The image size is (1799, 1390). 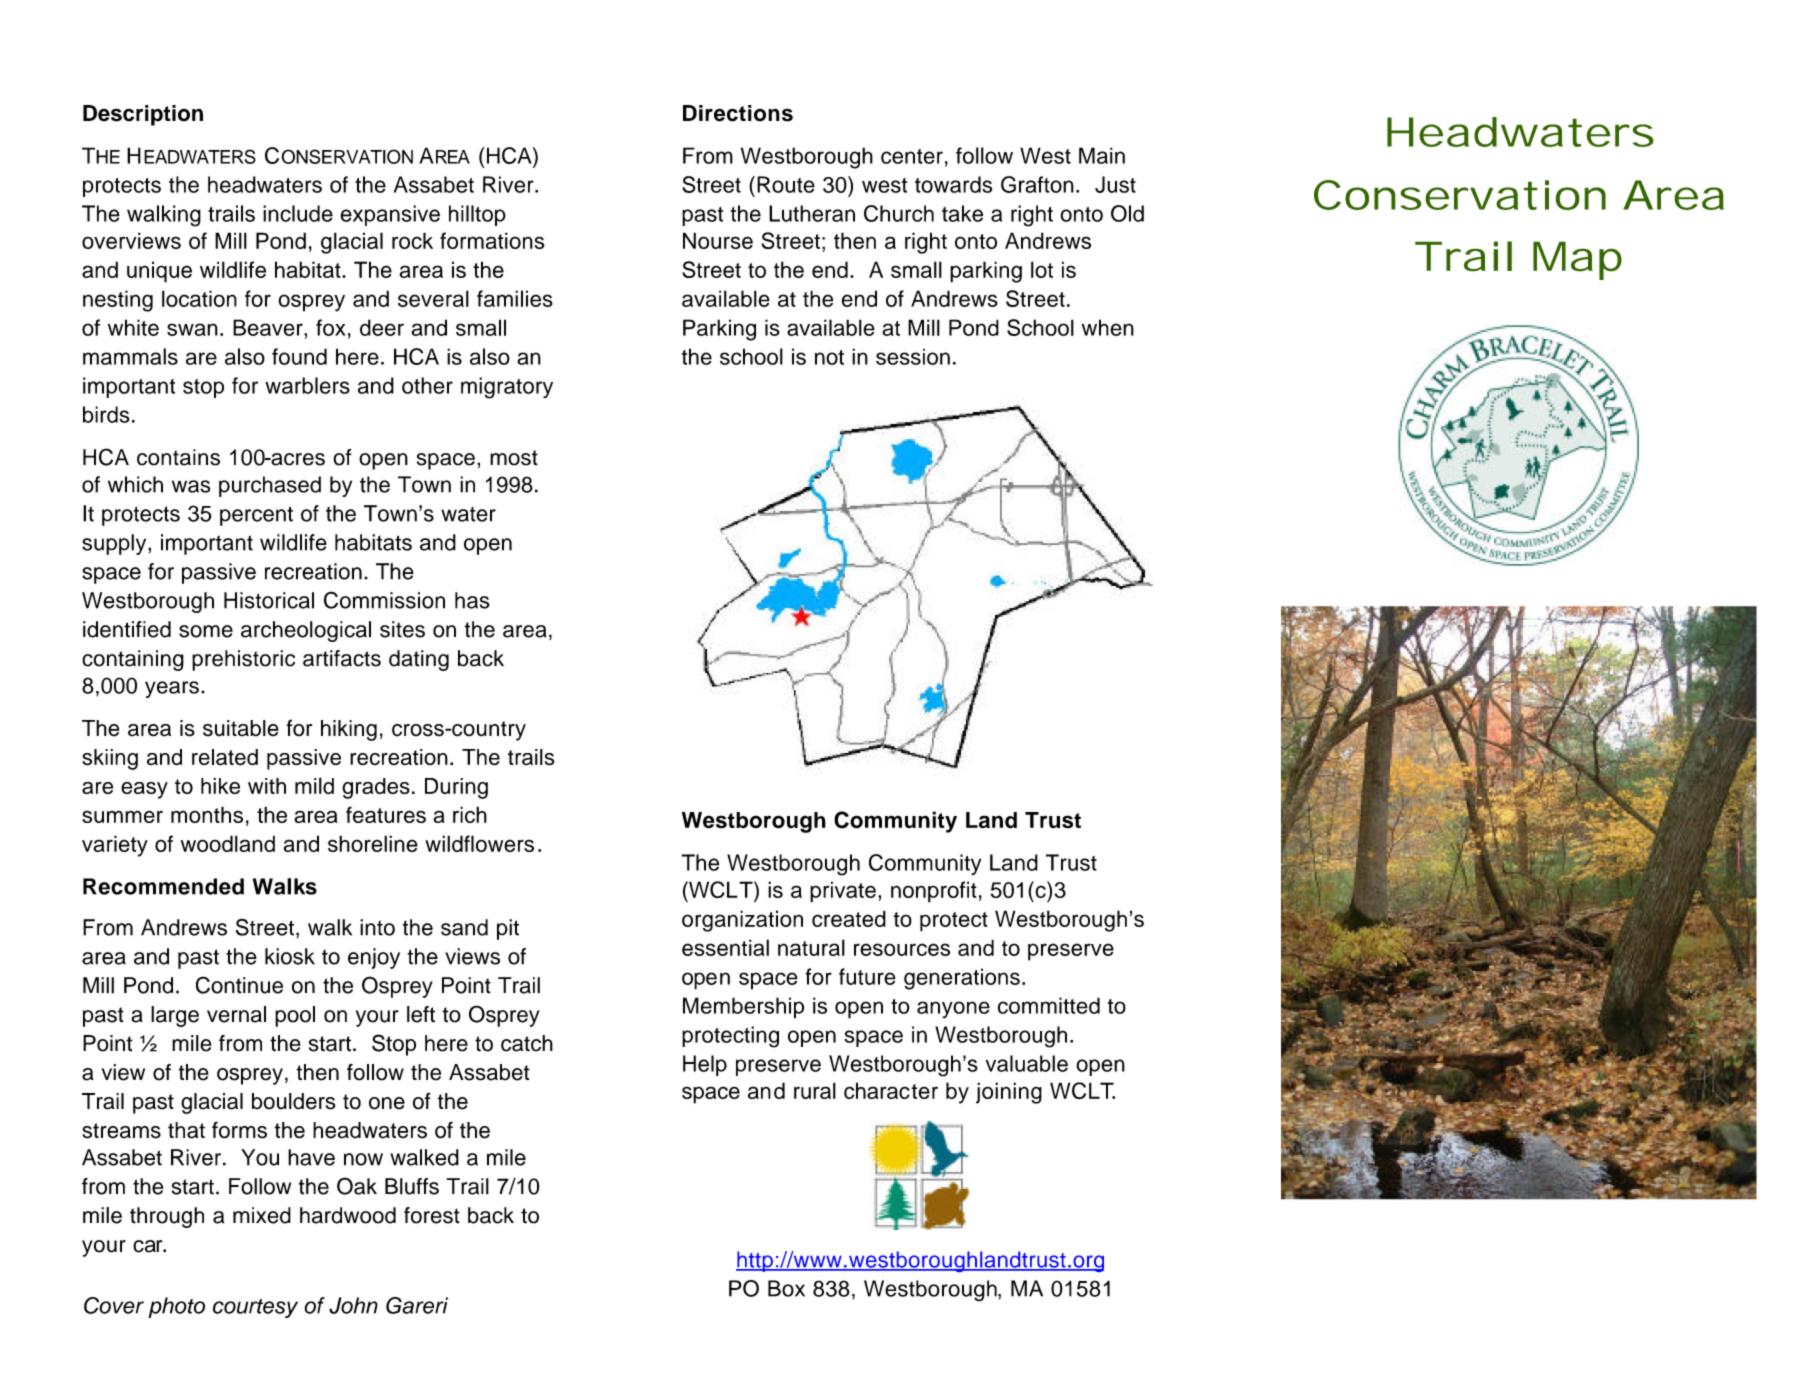 What do you see at coordinates (255, 1308) in the image?
I see `courtesy` at bounding box center [255, 1308].
